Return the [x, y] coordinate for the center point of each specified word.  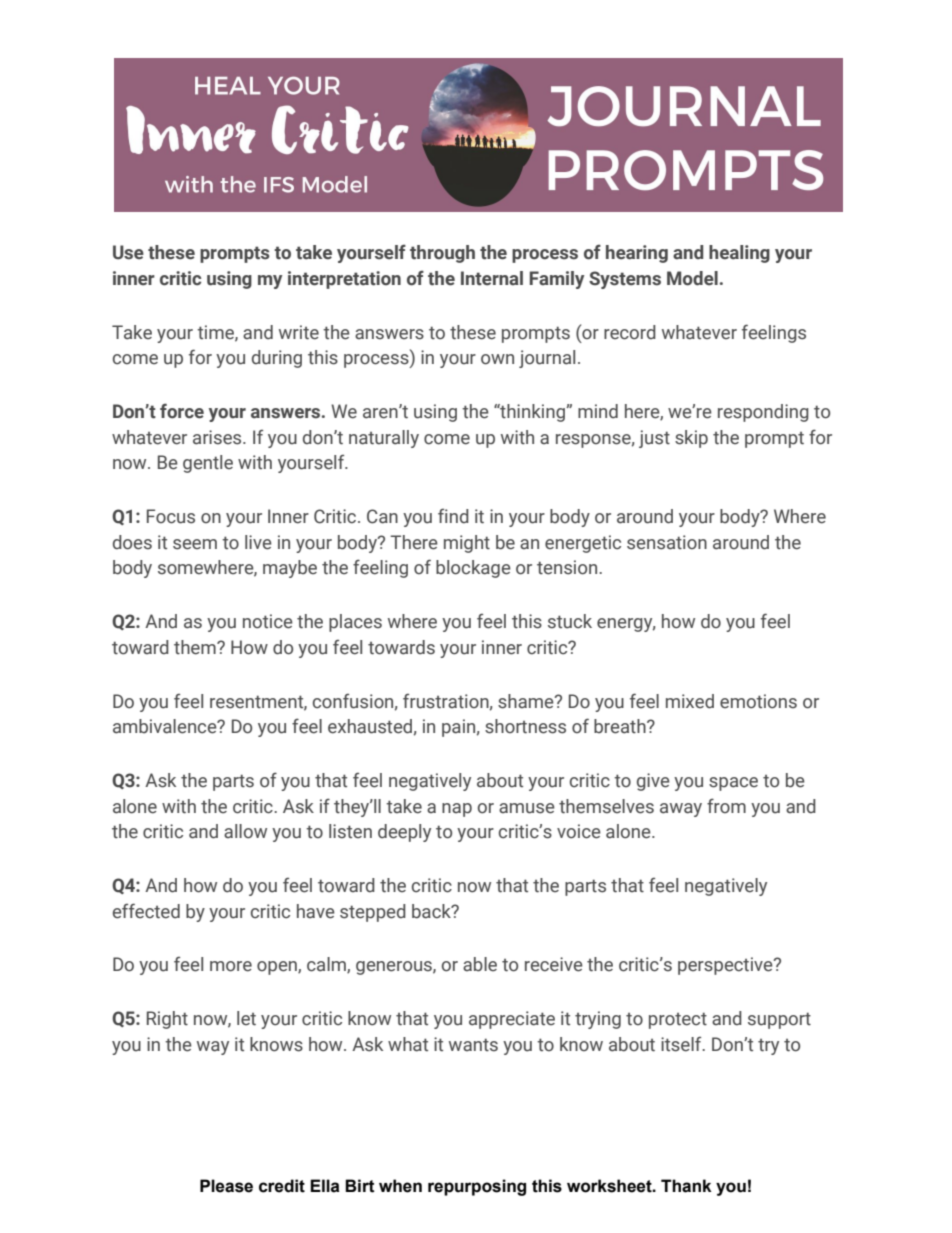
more [231, 966]
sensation [667, 542]
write [299, 332]
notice [268, 621]
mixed [690, 701]
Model [692, 278]
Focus [171, 516]
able [480, 964]
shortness [525, 726]
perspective [726, 966]
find [453, 516]
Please [226, 1186]
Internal [492, 278]
